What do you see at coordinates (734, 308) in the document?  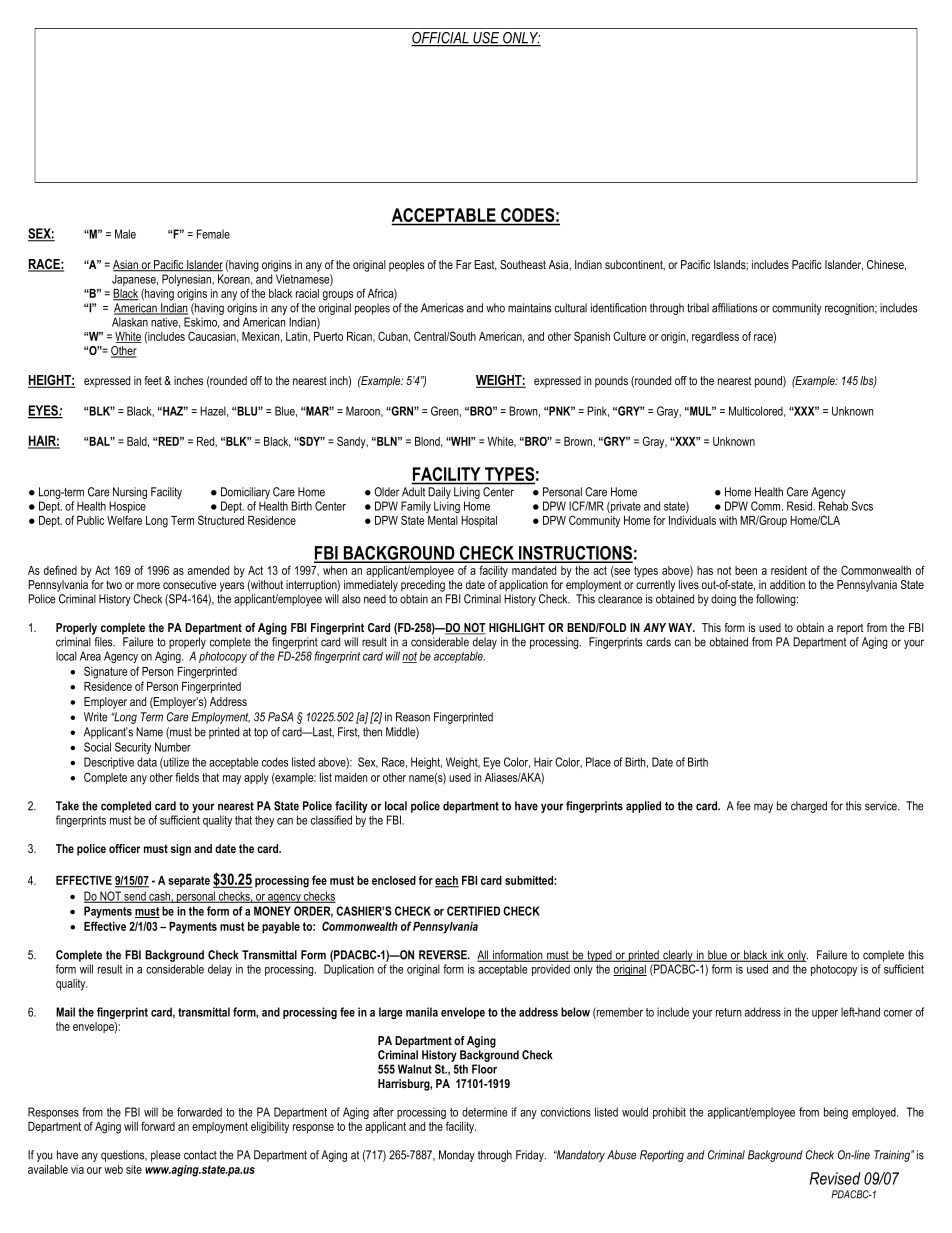 I see `affiliations` at bounding box center [734, 308].
